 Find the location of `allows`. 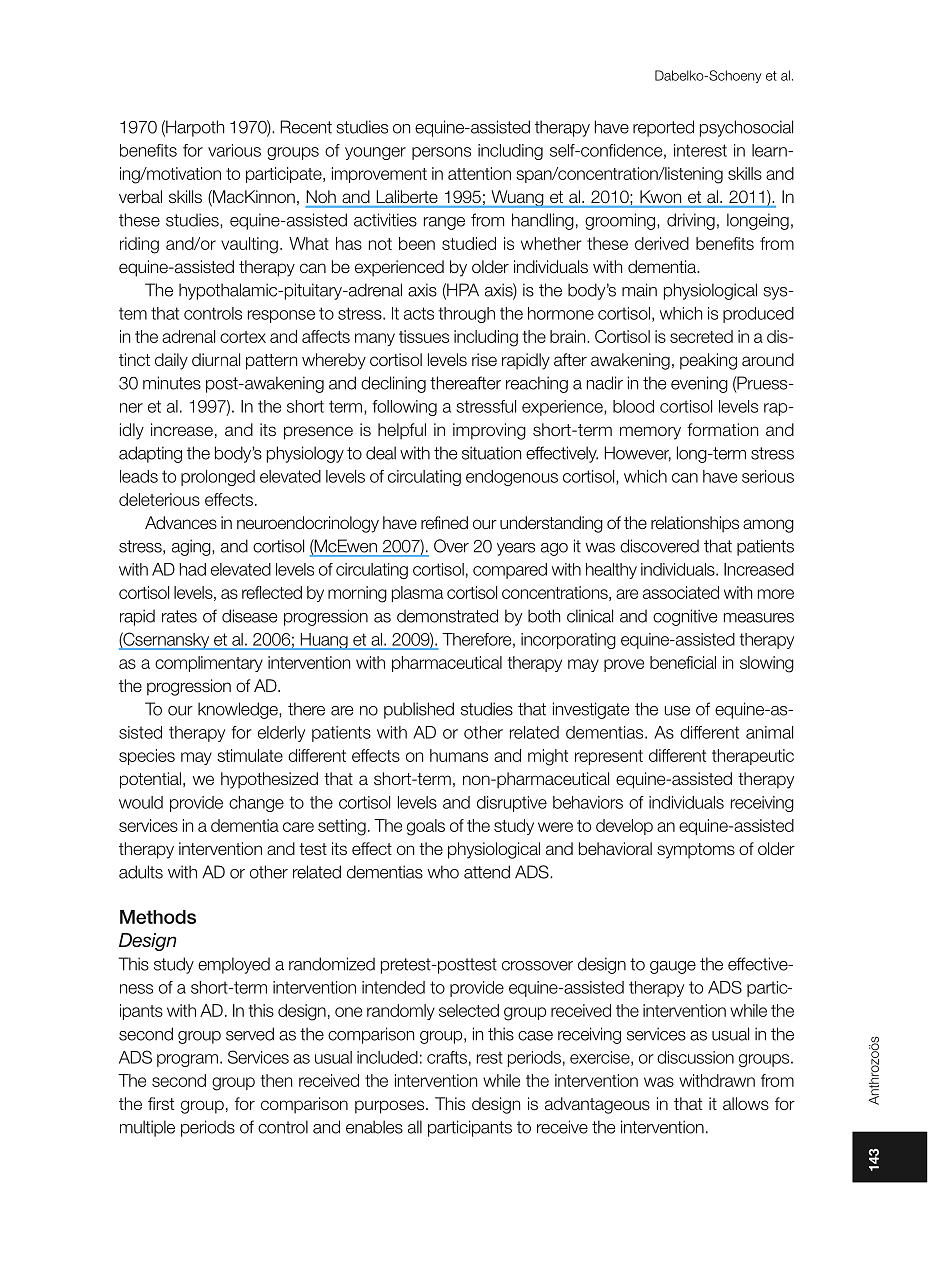

allows is located at coordinates (746, 1103).
